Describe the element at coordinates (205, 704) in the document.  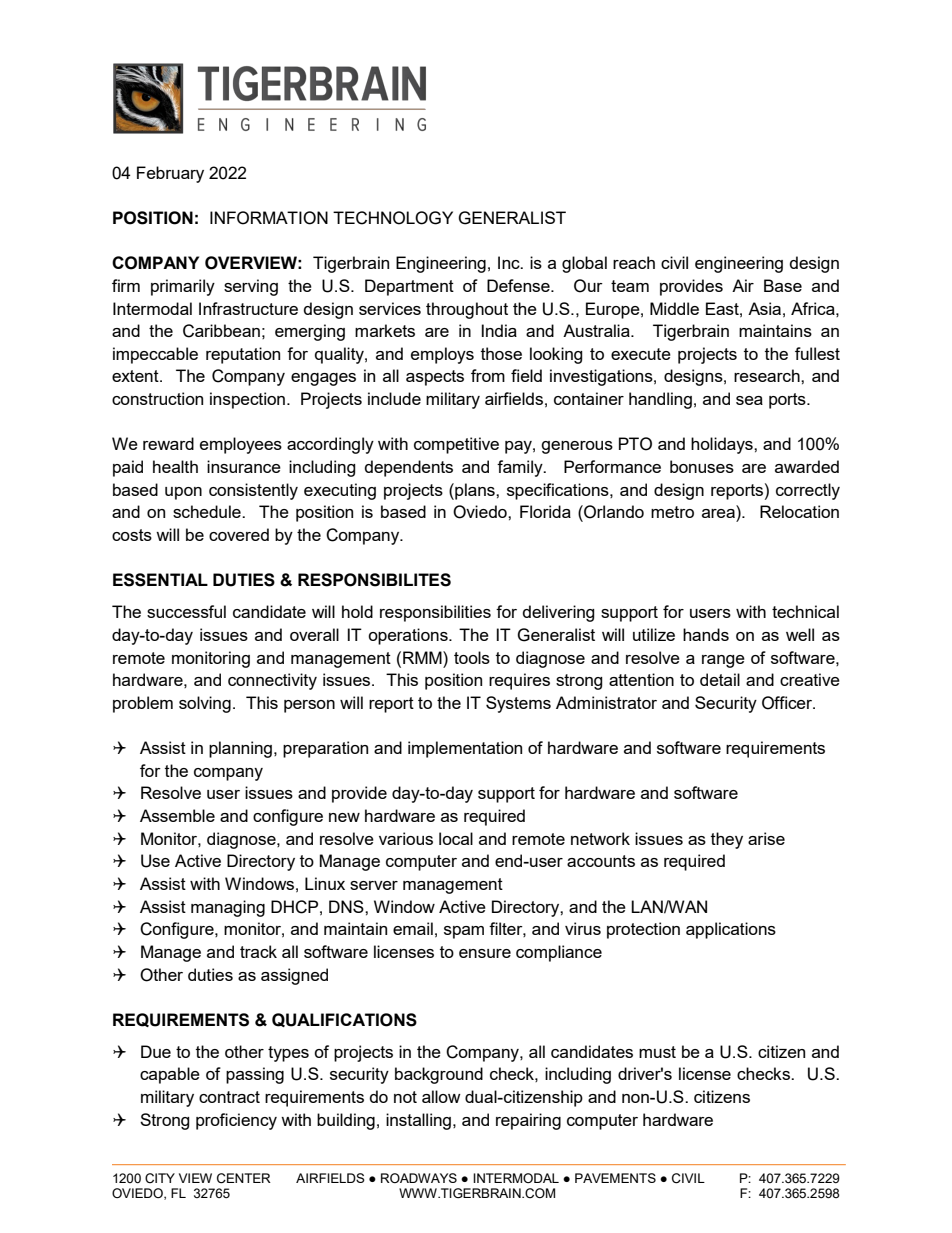
I see `solving` at that location.
